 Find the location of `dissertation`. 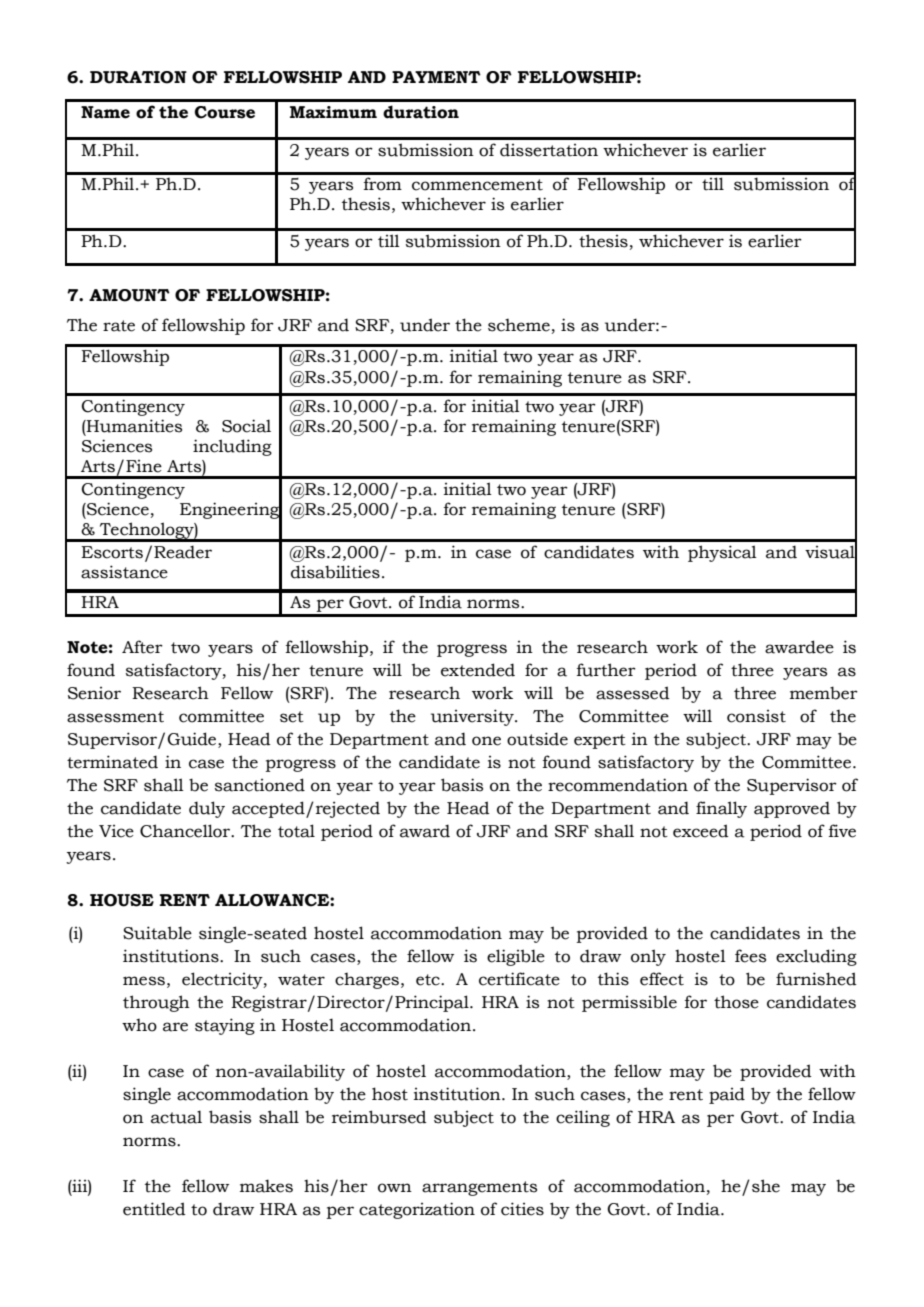

dissertation is located at coordinates (549, 150).
